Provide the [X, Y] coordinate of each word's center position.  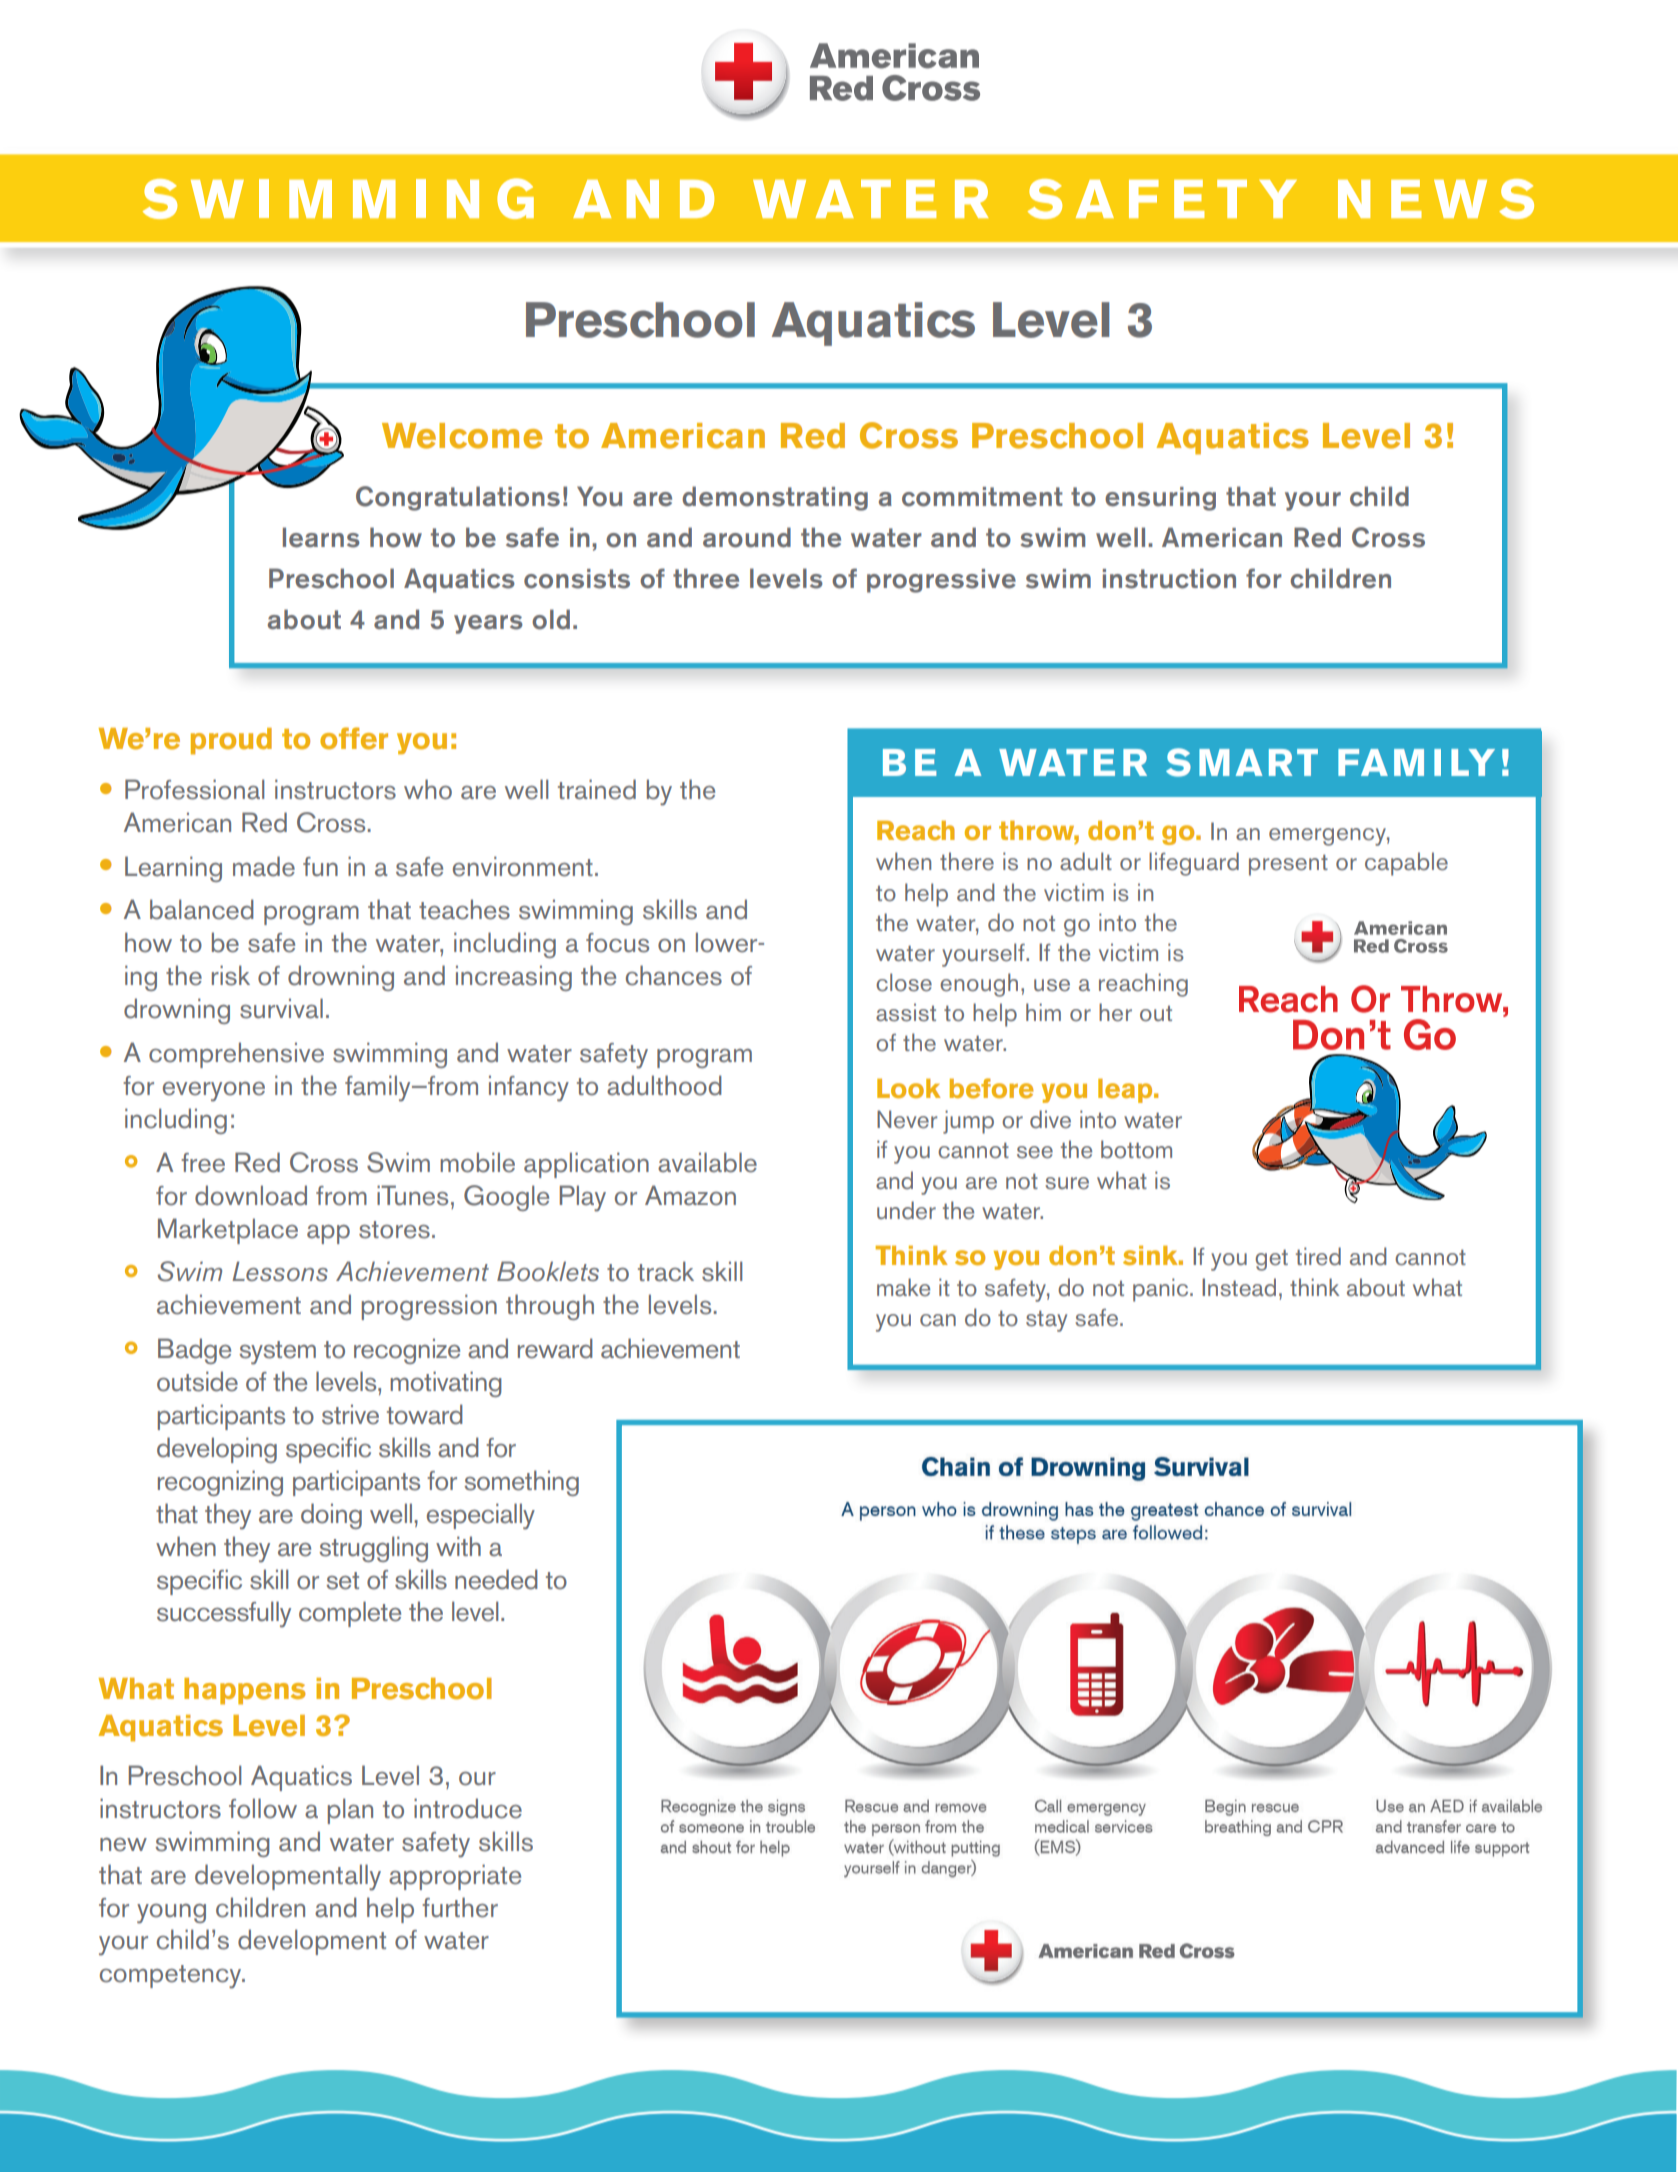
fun [320, 866]
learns [321, 537]
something [521, 1483]
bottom [1136, 1149]
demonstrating [775, 498]
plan [350, 1811]
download [251, 1195]
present [1288, 865]
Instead [1239, 1287]
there [967, 861]
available [707, 1162]
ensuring [1160, 499]
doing [331, 1516]
